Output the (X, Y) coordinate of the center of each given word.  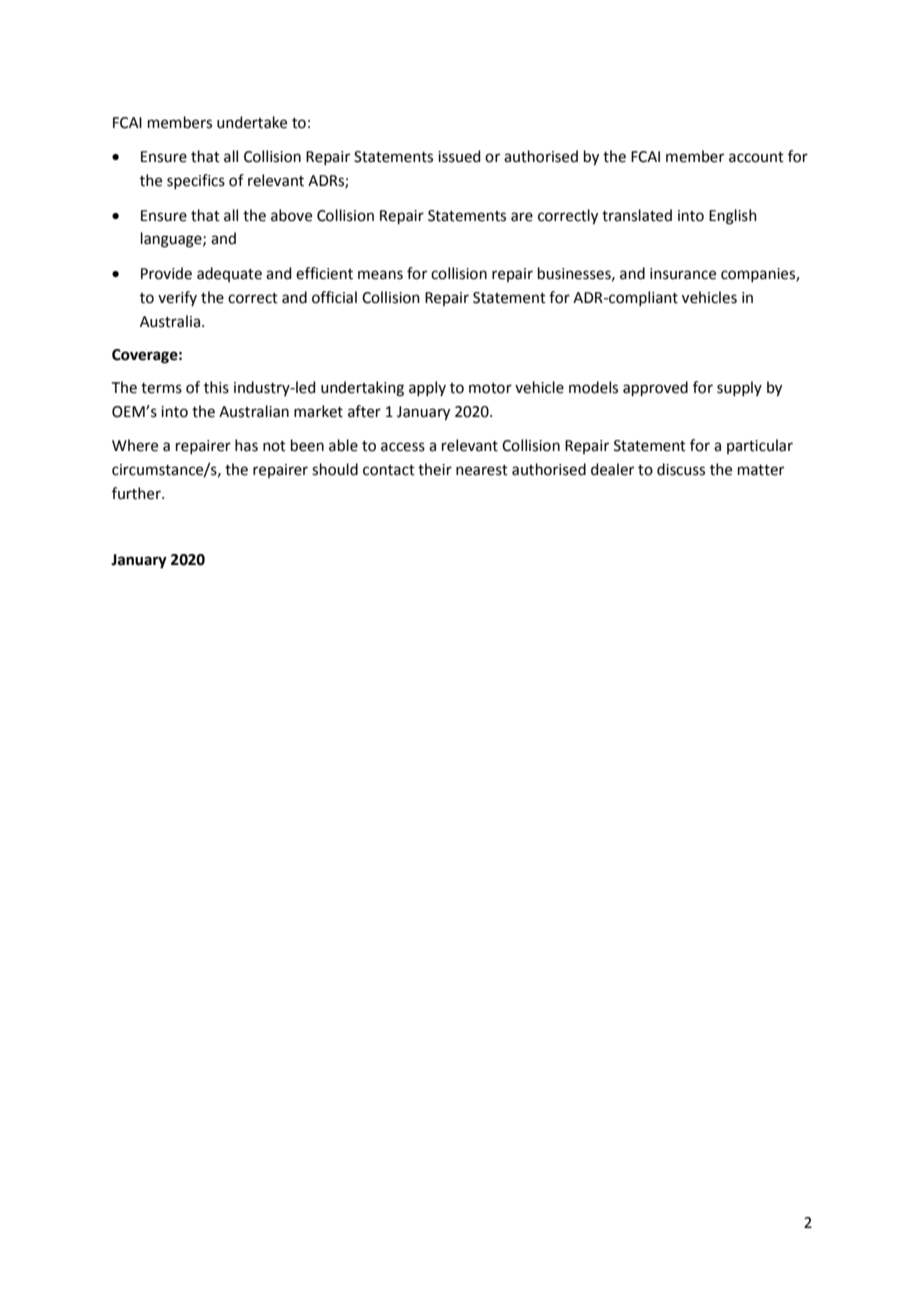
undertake (252, 122)
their (435, 469)
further (137, 493)
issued (459, 156)
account (756, 157)
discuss (681, 469)
